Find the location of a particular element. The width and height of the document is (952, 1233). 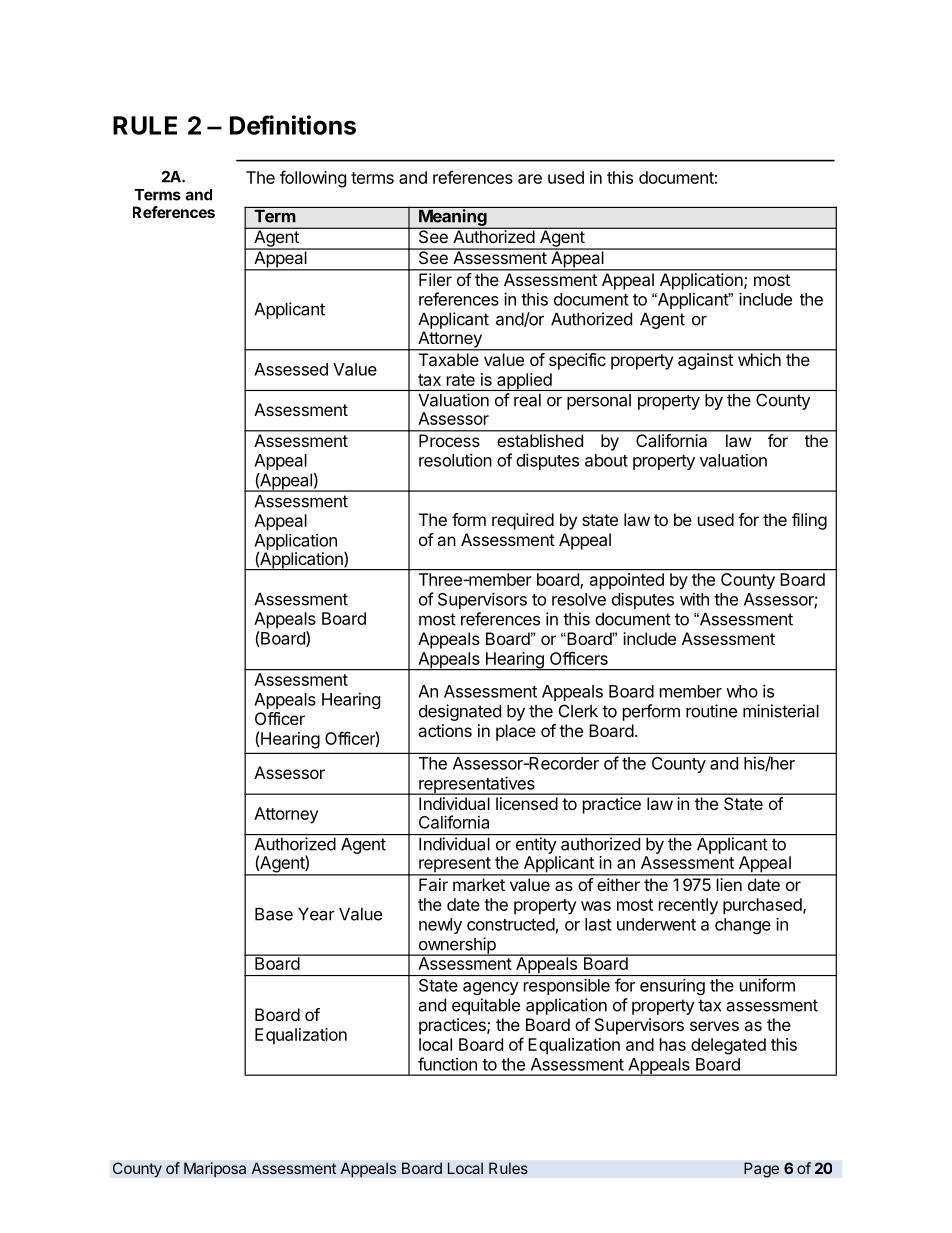

are is located at coordinates (530, 179).
